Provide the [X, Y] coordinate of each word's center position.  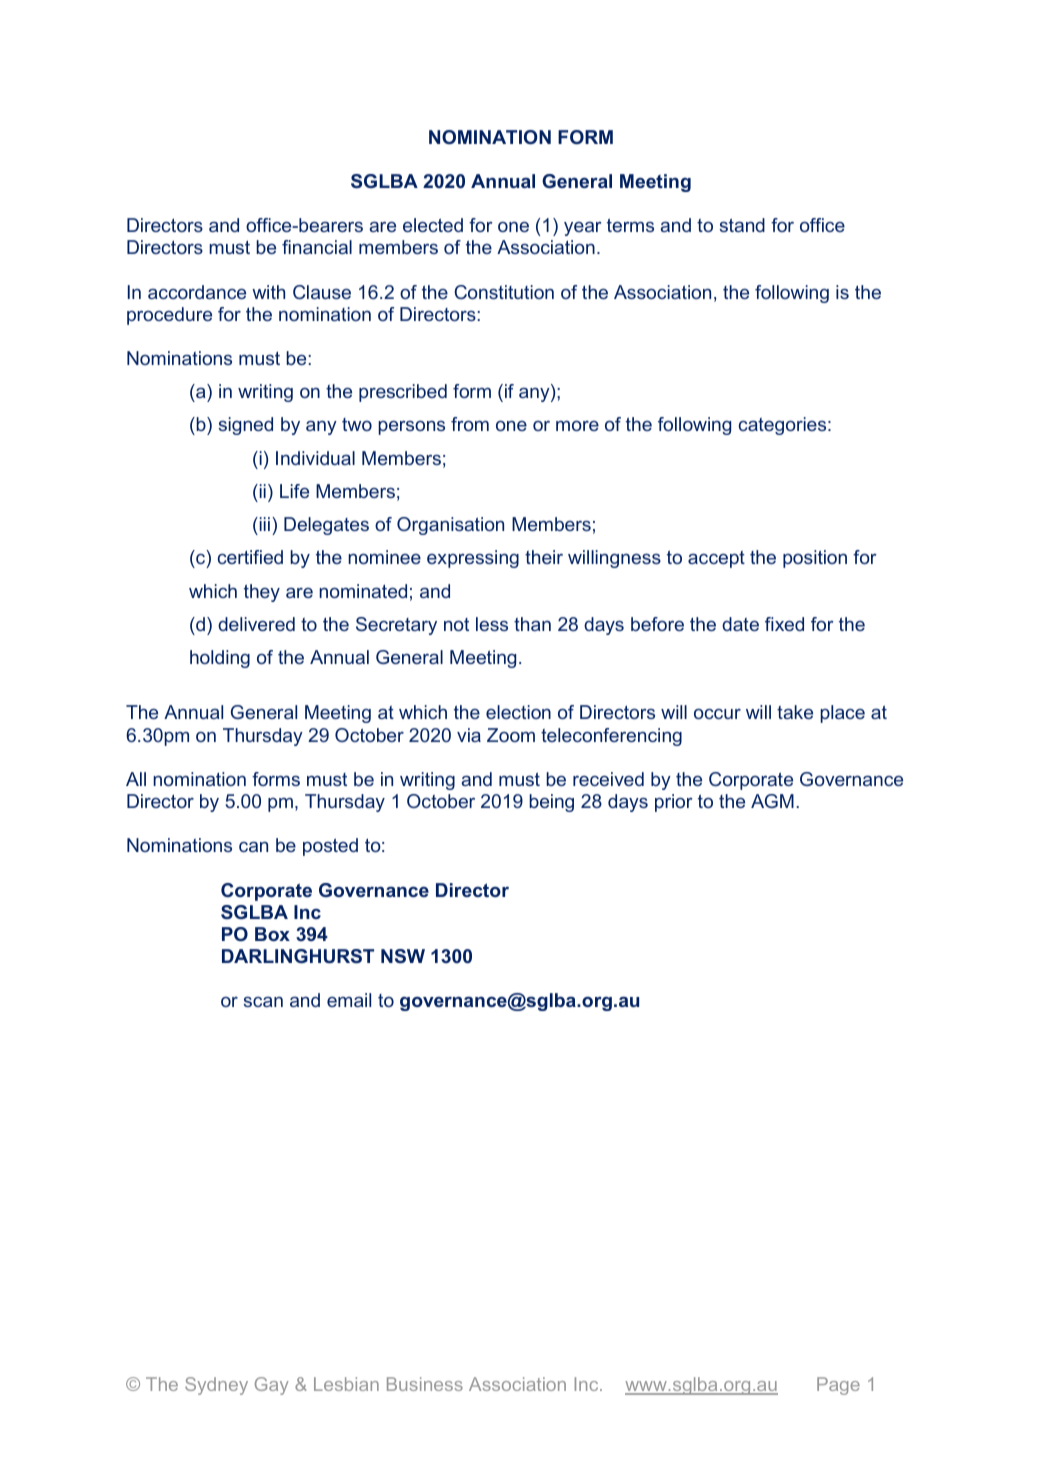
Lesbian [346, 1384]
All [136, 779]
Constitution [504, 292]
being [551, 803]
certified [250, 557]
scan [263, 1002]
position [815, 559]
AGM [772, 801]
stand [742, 225]
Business [425, 1384]
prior [674, 803]
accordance [197, 292]
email [349, 1000]
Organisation [450, 526]
